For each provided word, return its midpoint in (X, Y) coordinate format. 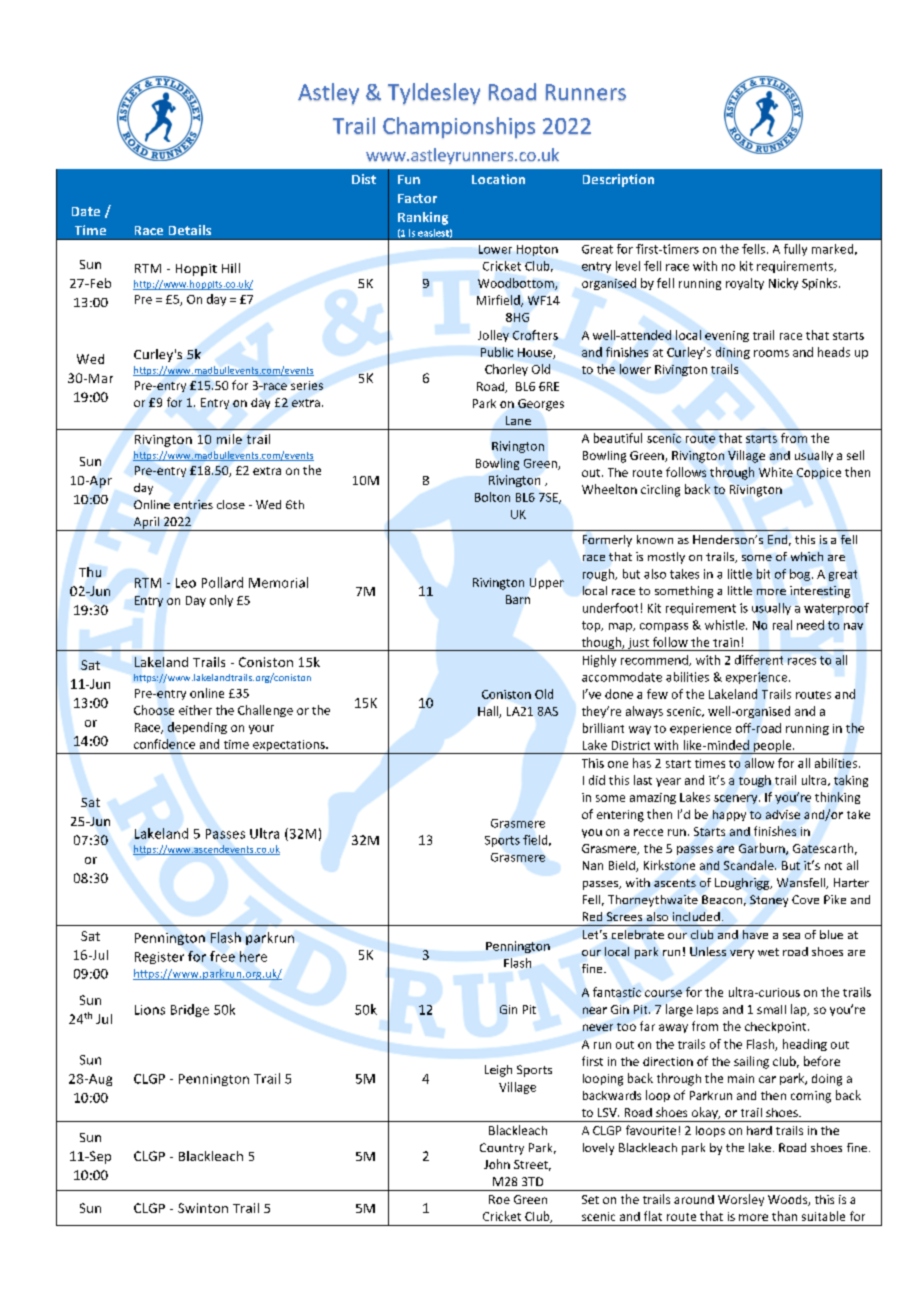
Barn (518, 599)
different (759, 660)
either (195, 710)
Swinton (203, 1208)
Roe (499, 1199)
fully (795, 250)
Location (498, 179)
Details (190, 230)
